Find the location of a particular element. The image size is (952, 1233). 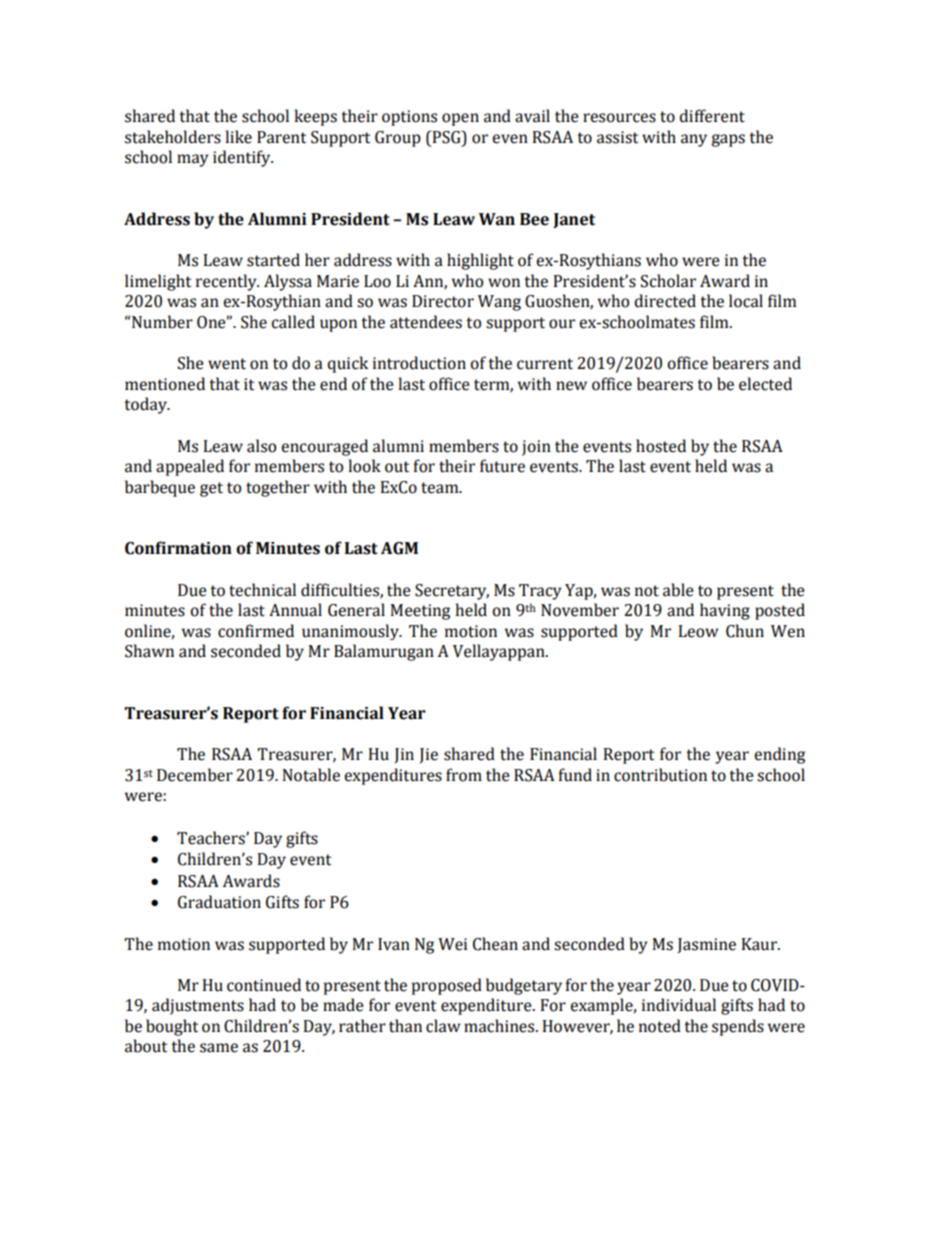

like is located at coordinates (238, 137).
